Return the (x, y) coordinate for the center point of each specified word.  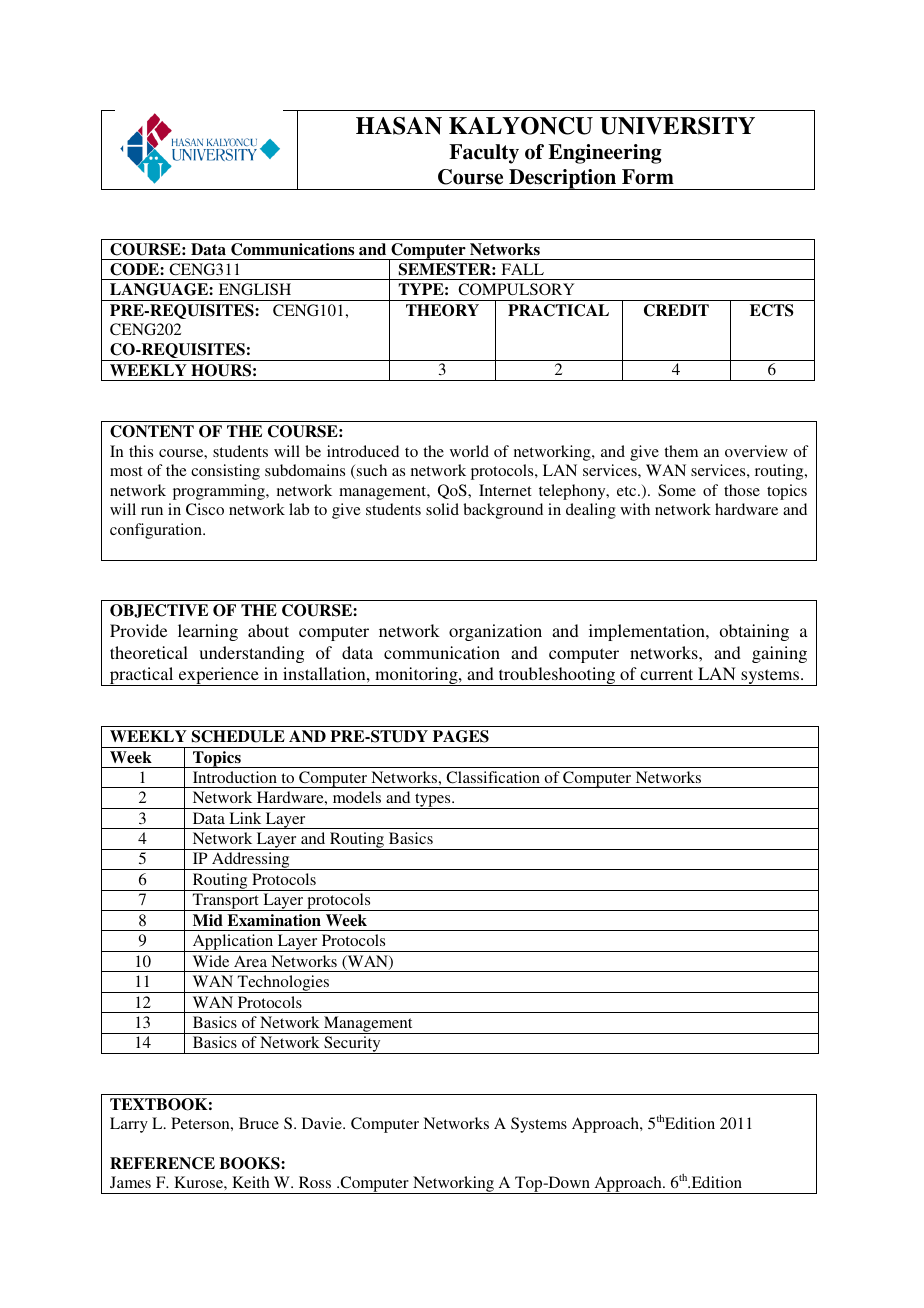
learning (208, 632)
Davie (323, 1123)
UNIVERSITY (677, 126)
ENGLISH (255, 289)
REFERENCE (162, 1163)
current (666, 674)
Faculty (484, 154)
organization (495, 632)
